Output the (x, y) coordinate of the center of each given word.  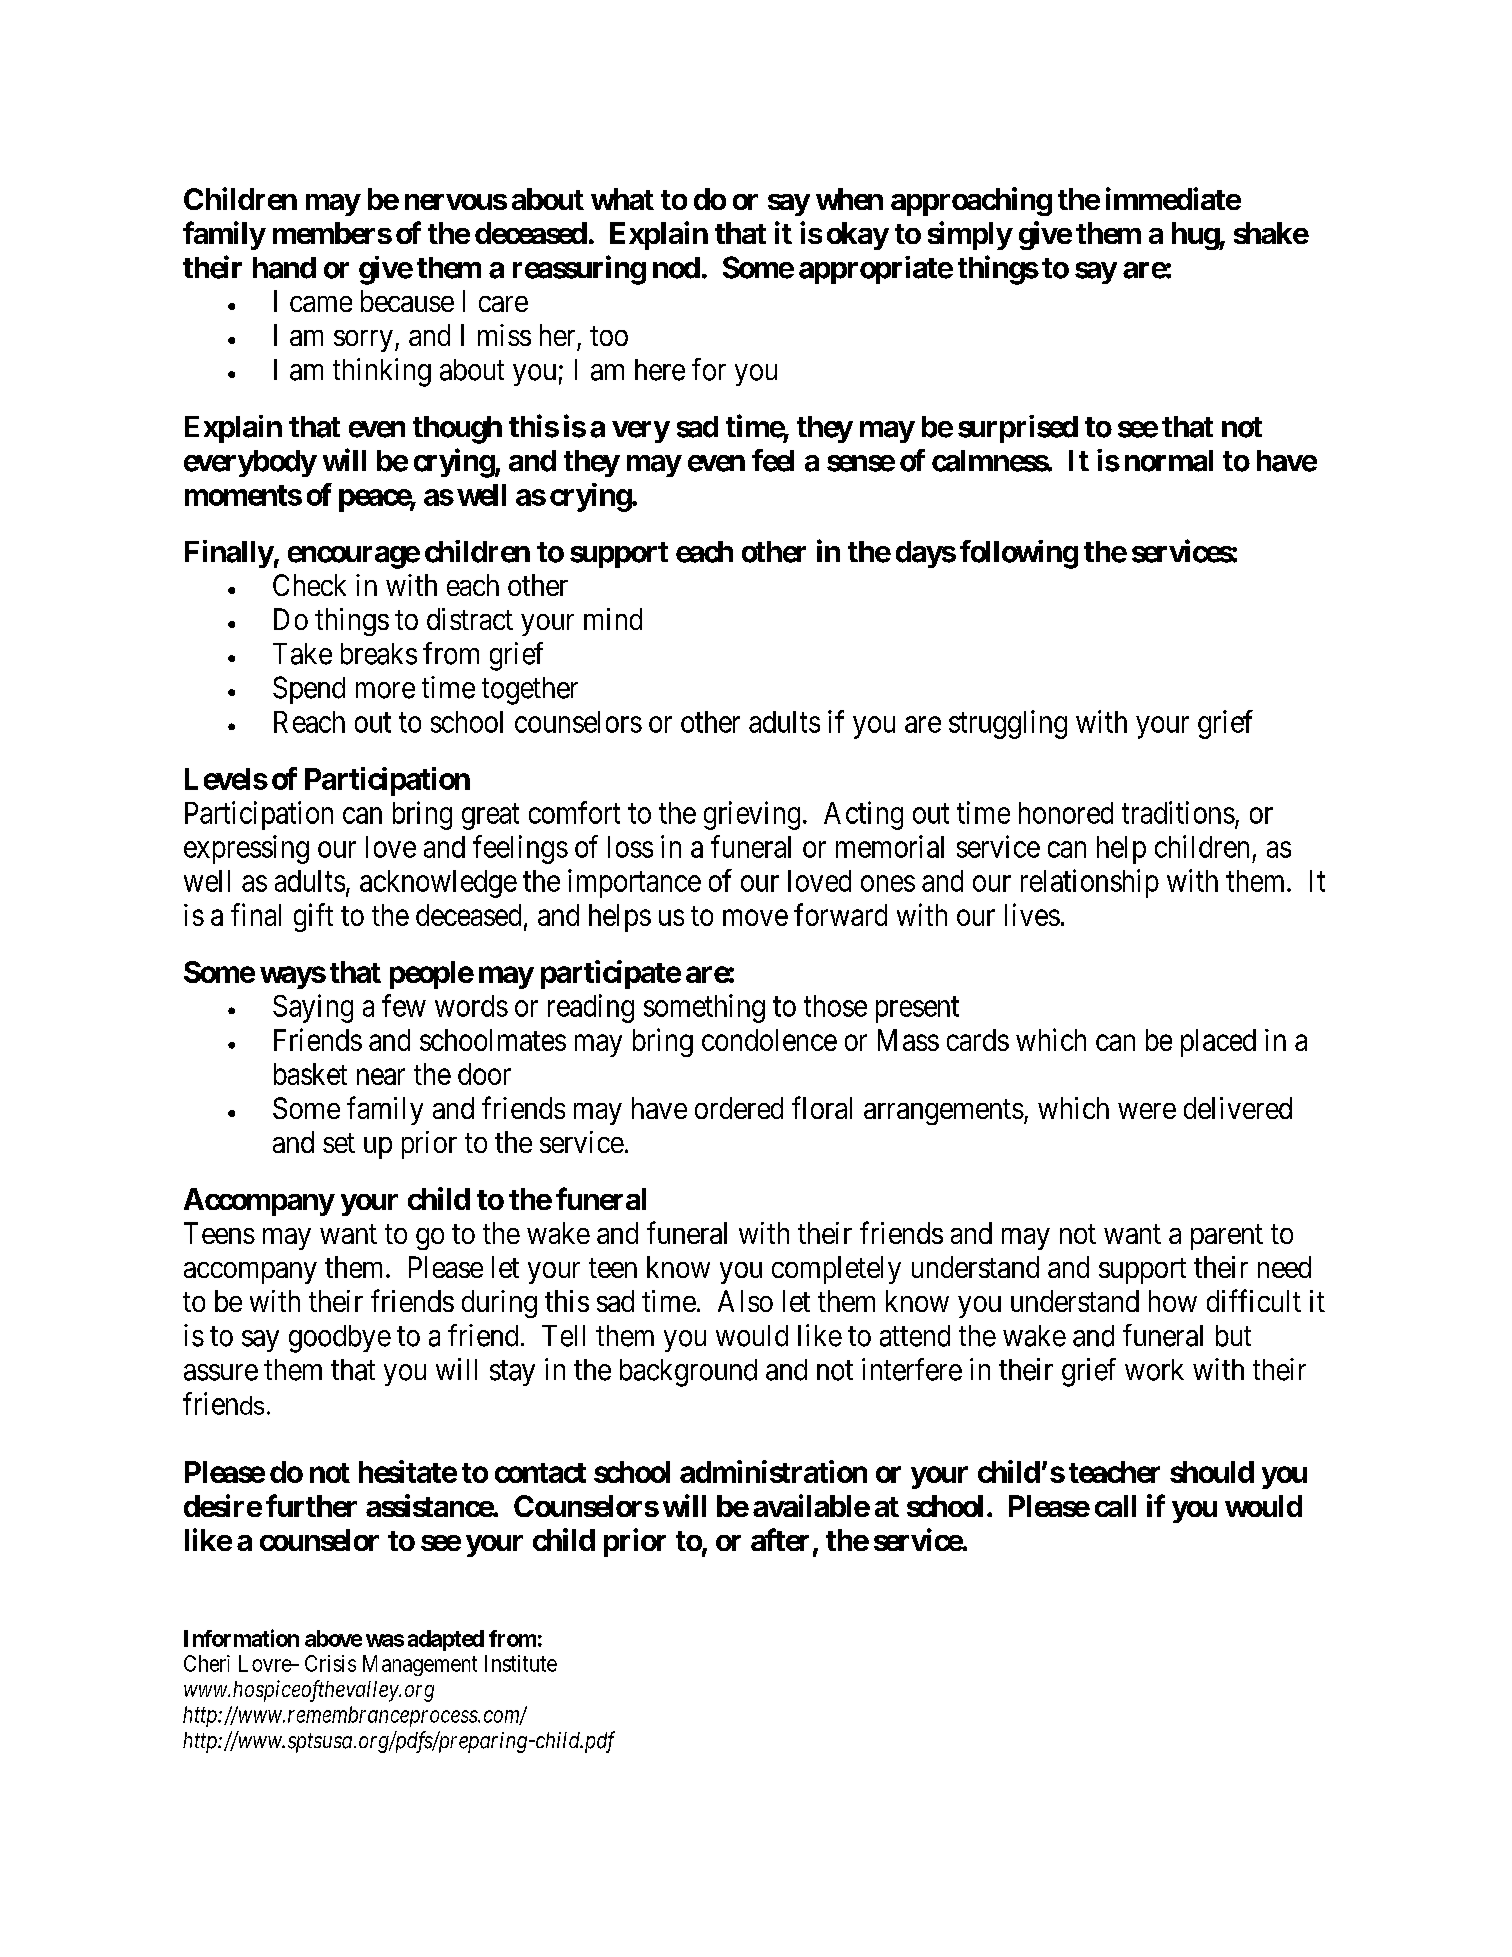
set (339, 1143)
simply (970, 235)
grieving (752, 815)
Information (241, 1638)
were (1147, 1111)
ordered (739, 1108)
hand (284, 268)
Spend (309, 690)
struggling (1008, 724)
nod (676, 268)
